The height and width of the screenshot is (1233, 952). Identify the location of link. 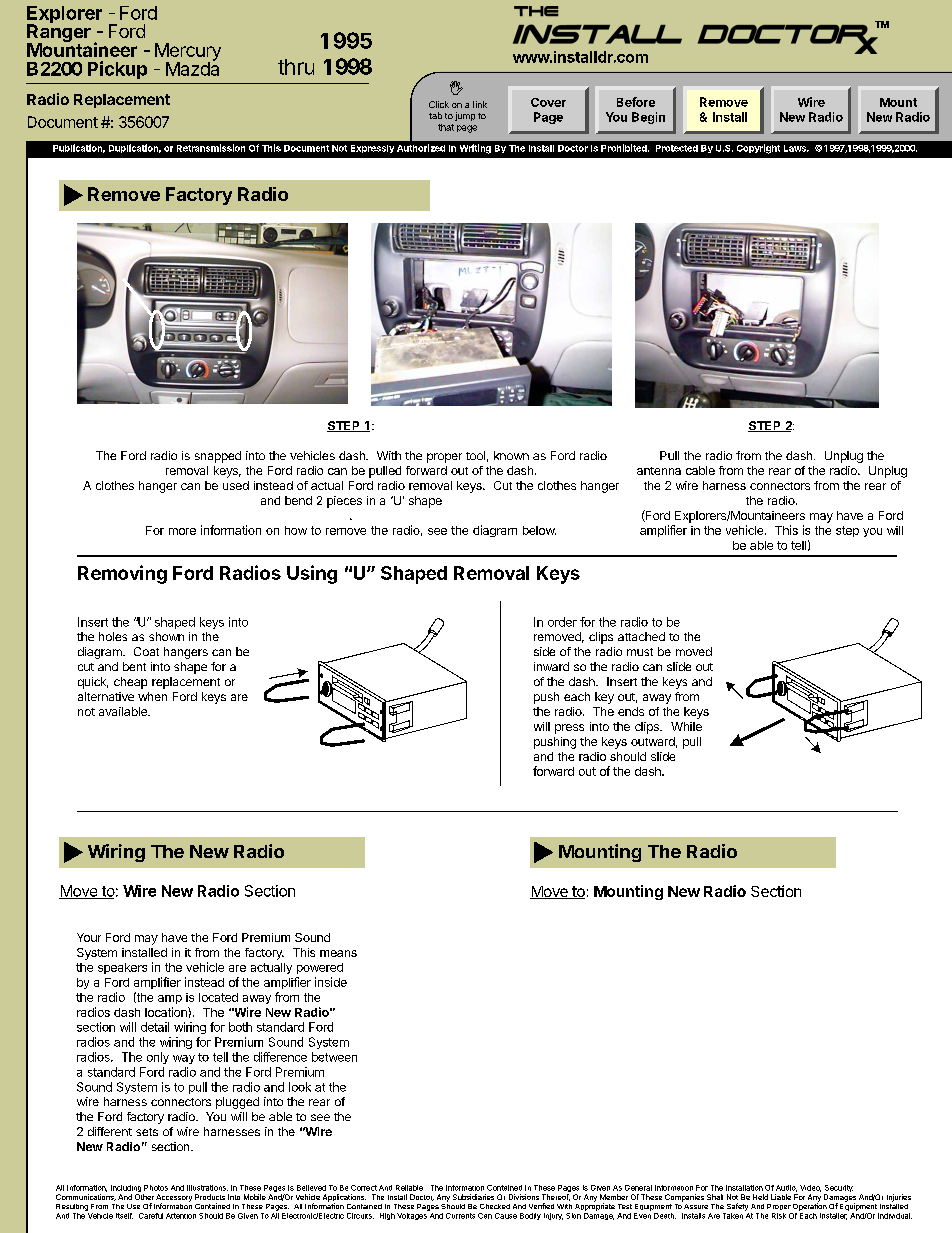
(480, 104).
